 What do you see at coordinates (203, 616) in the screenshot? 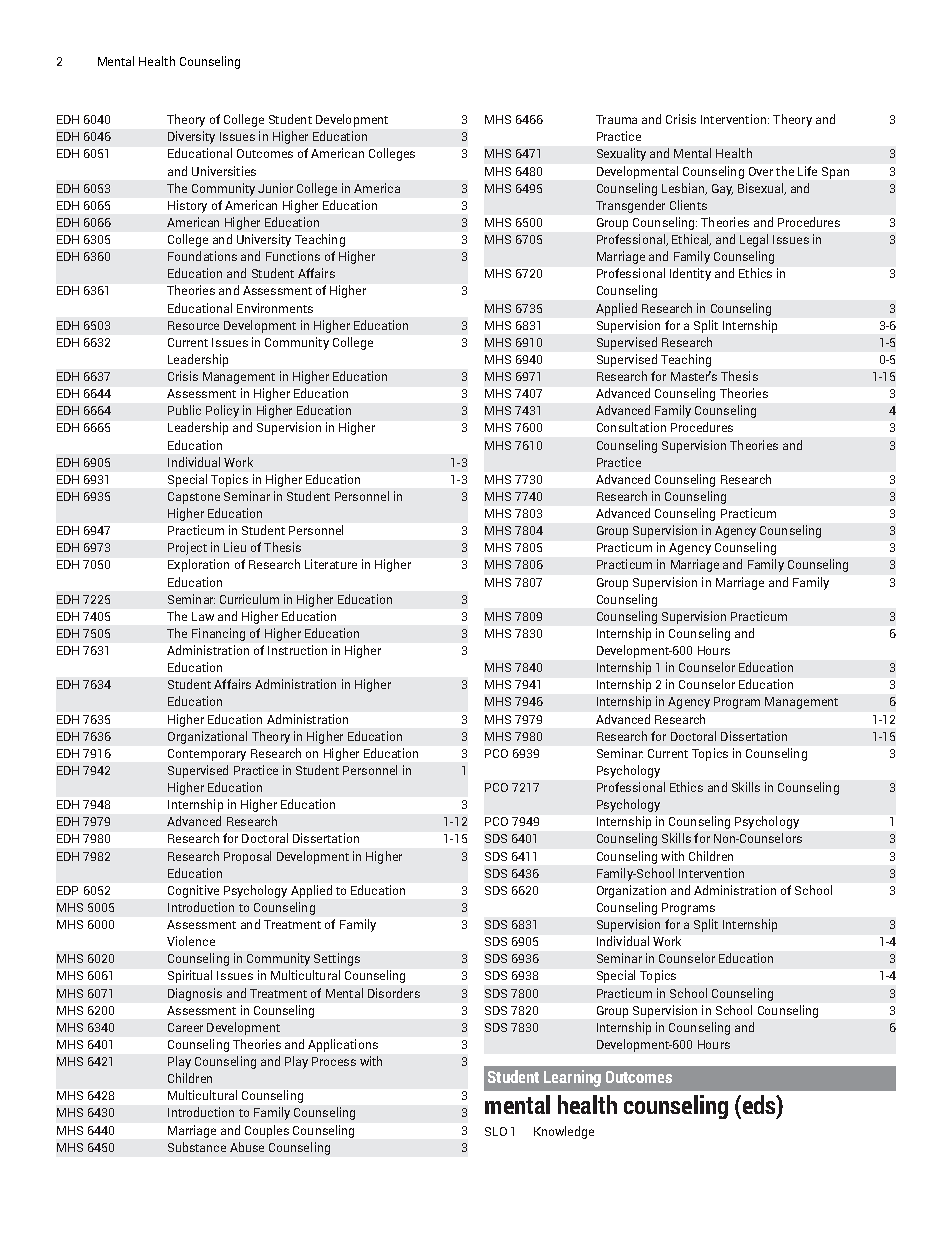
I see `Law` at bounding box center [203, 616].
